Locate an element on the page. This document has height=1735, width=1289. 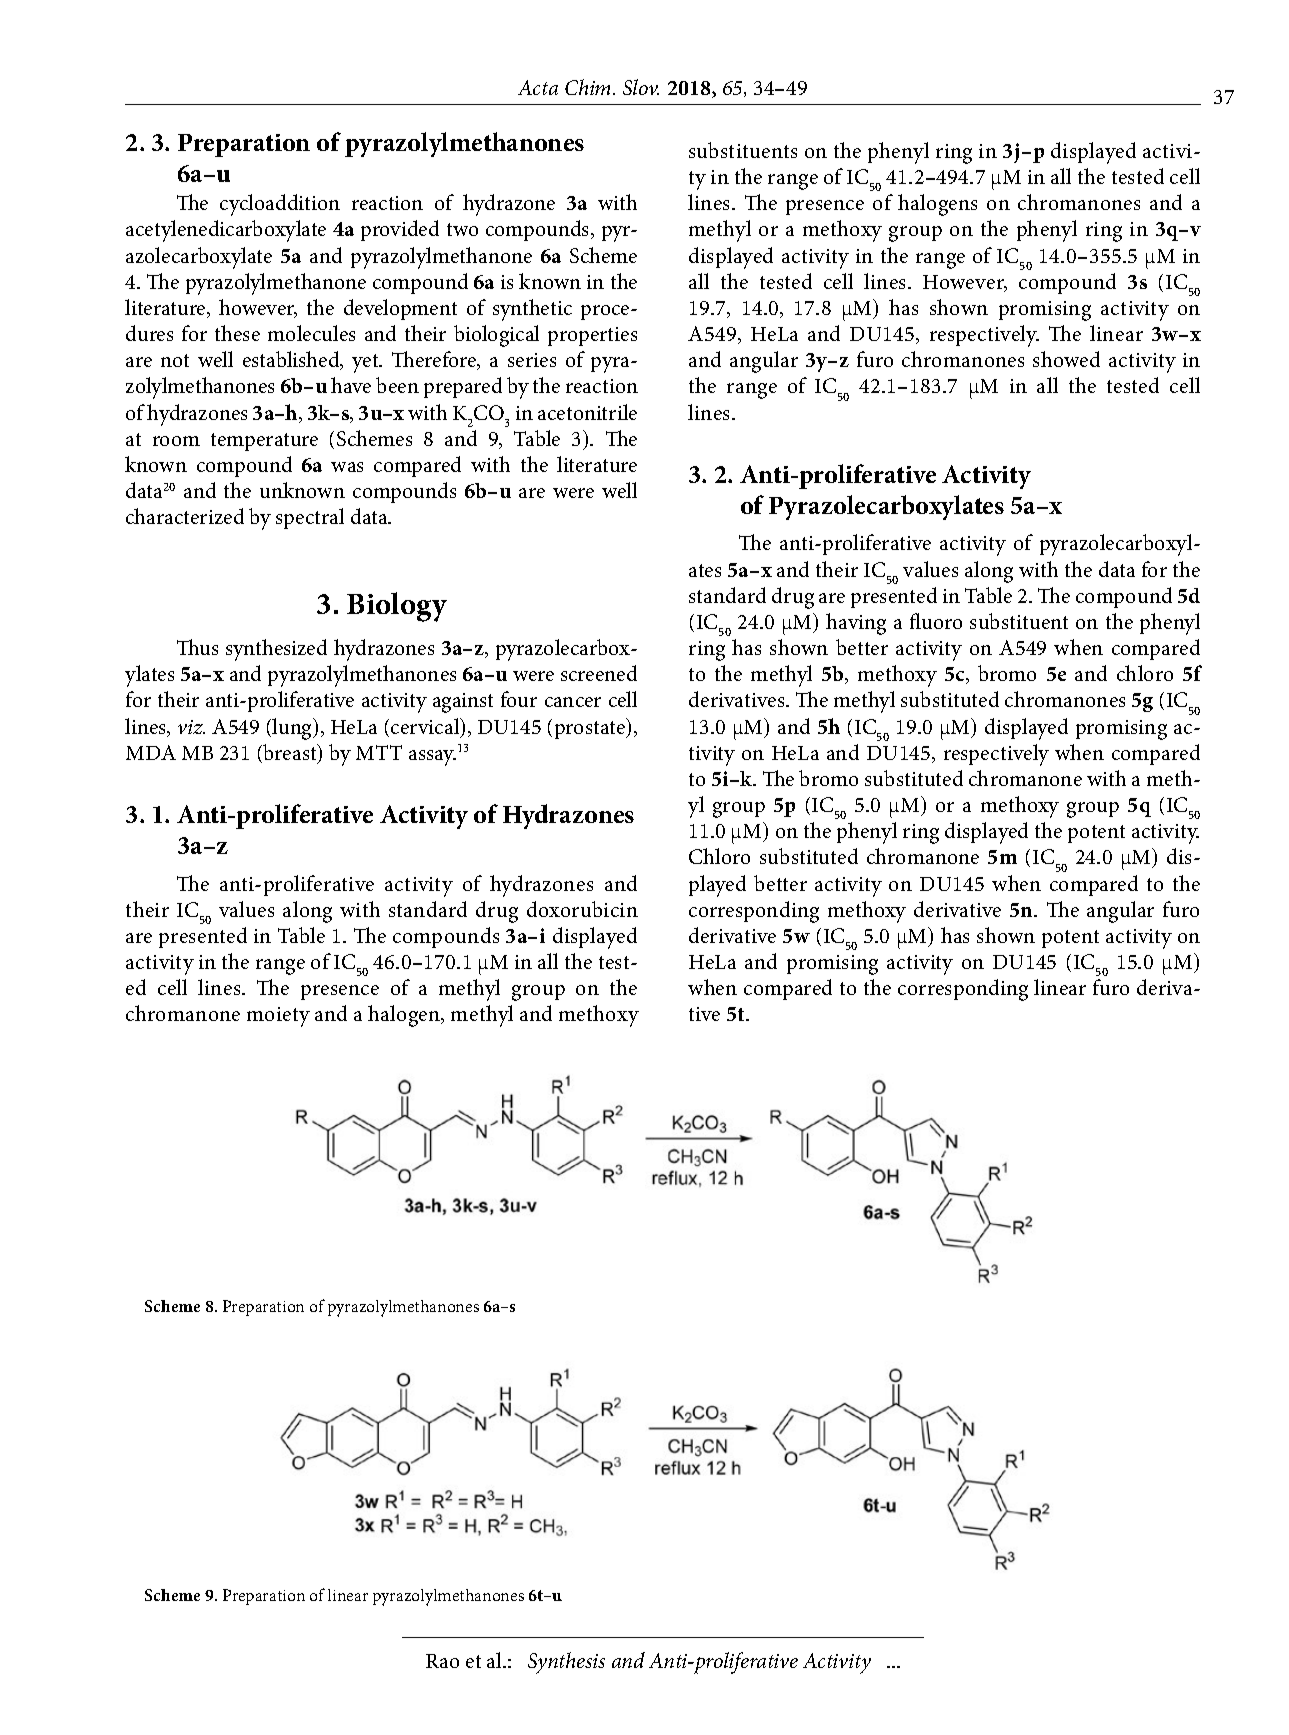
doxorubicin is located at coordinates (582, 909).
